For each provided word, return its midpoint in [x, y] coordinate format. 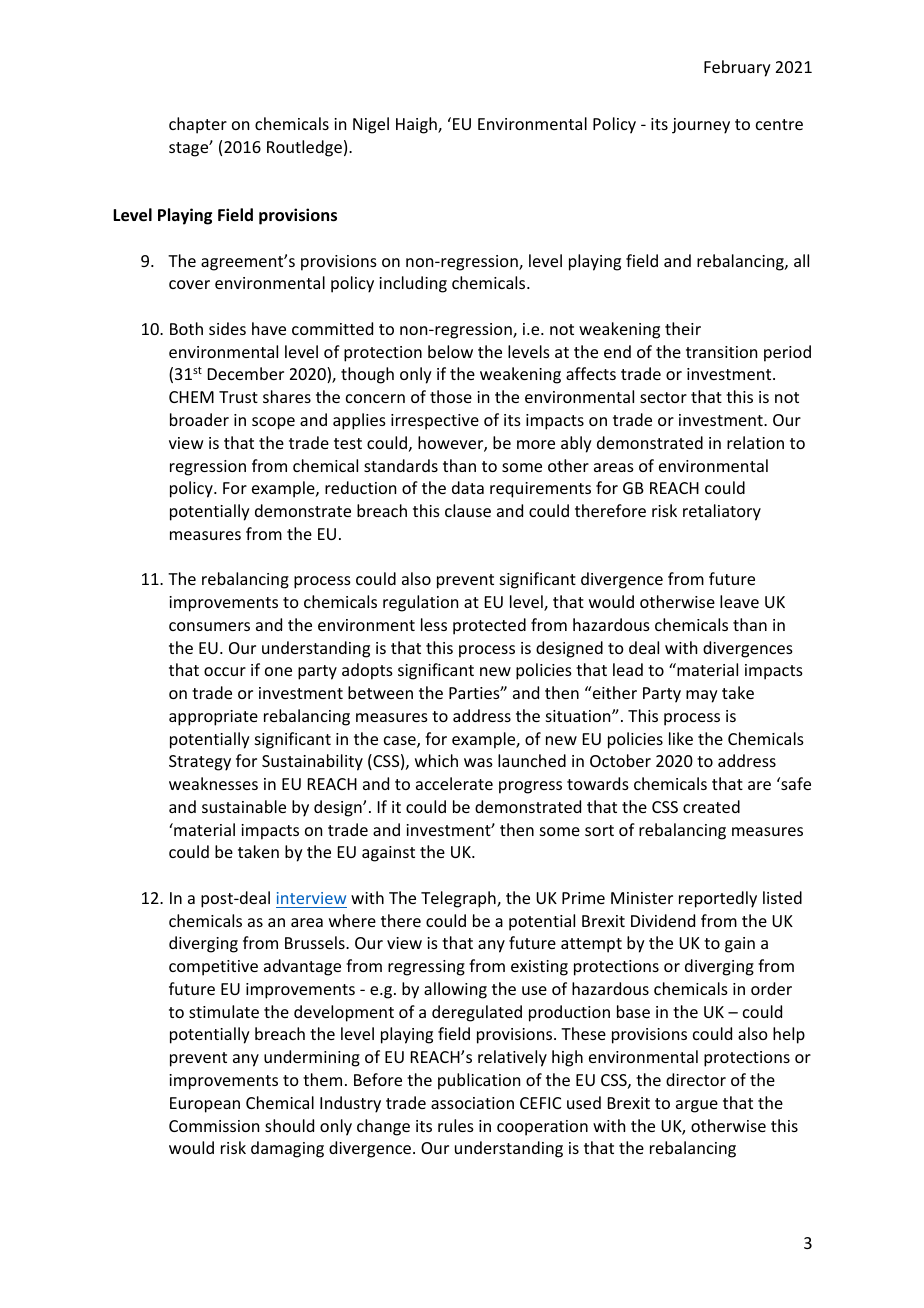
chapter [198, 125]
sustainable [244, 806]
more [536, 444]
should [289, 1125]
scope [273, 423]
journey [701, 126]
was [478, 762]
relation [755, 442]
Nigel [371, 125]
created [711, 806]
